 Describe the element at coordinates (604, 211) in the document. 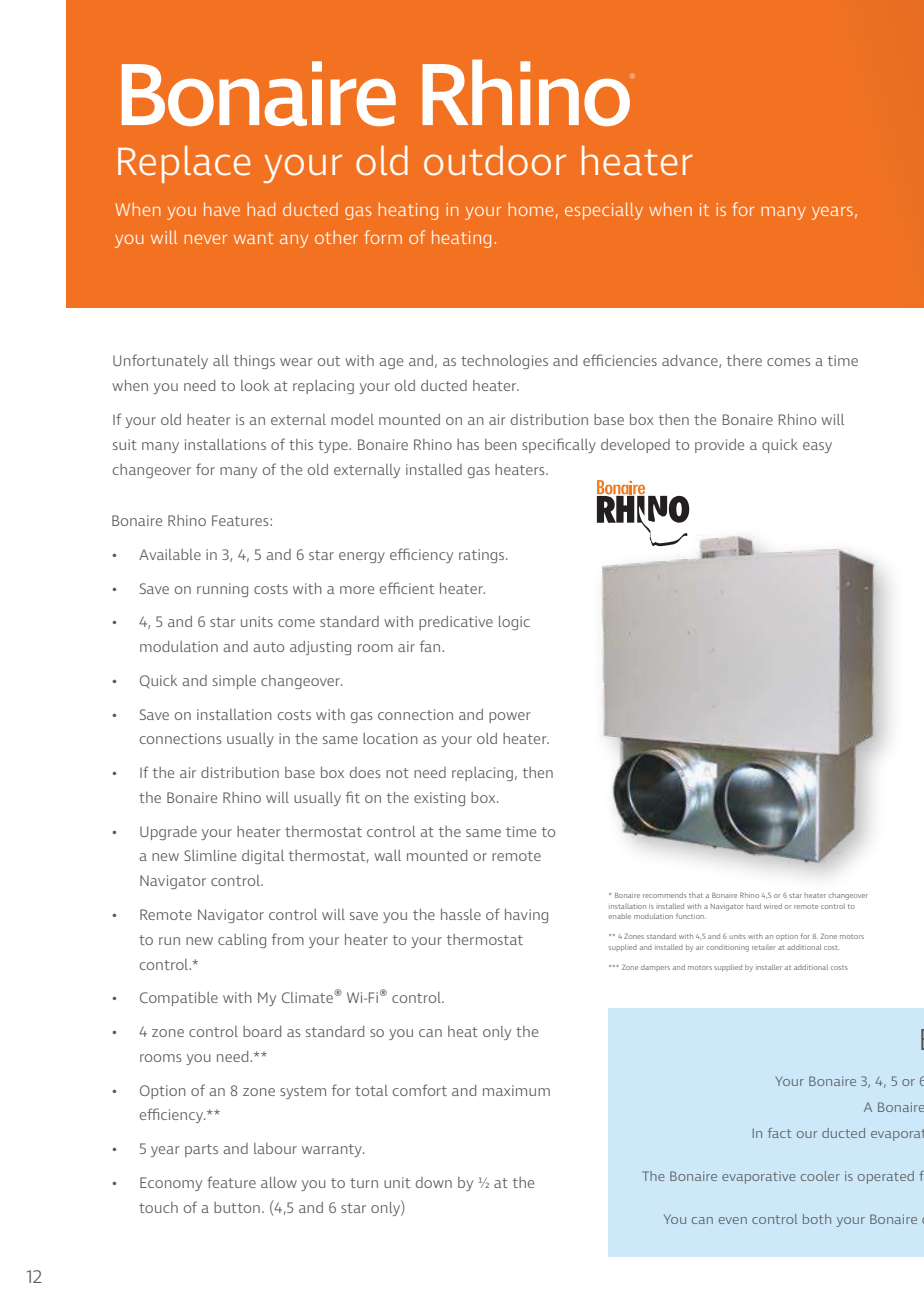

I see `especially` at that location.
